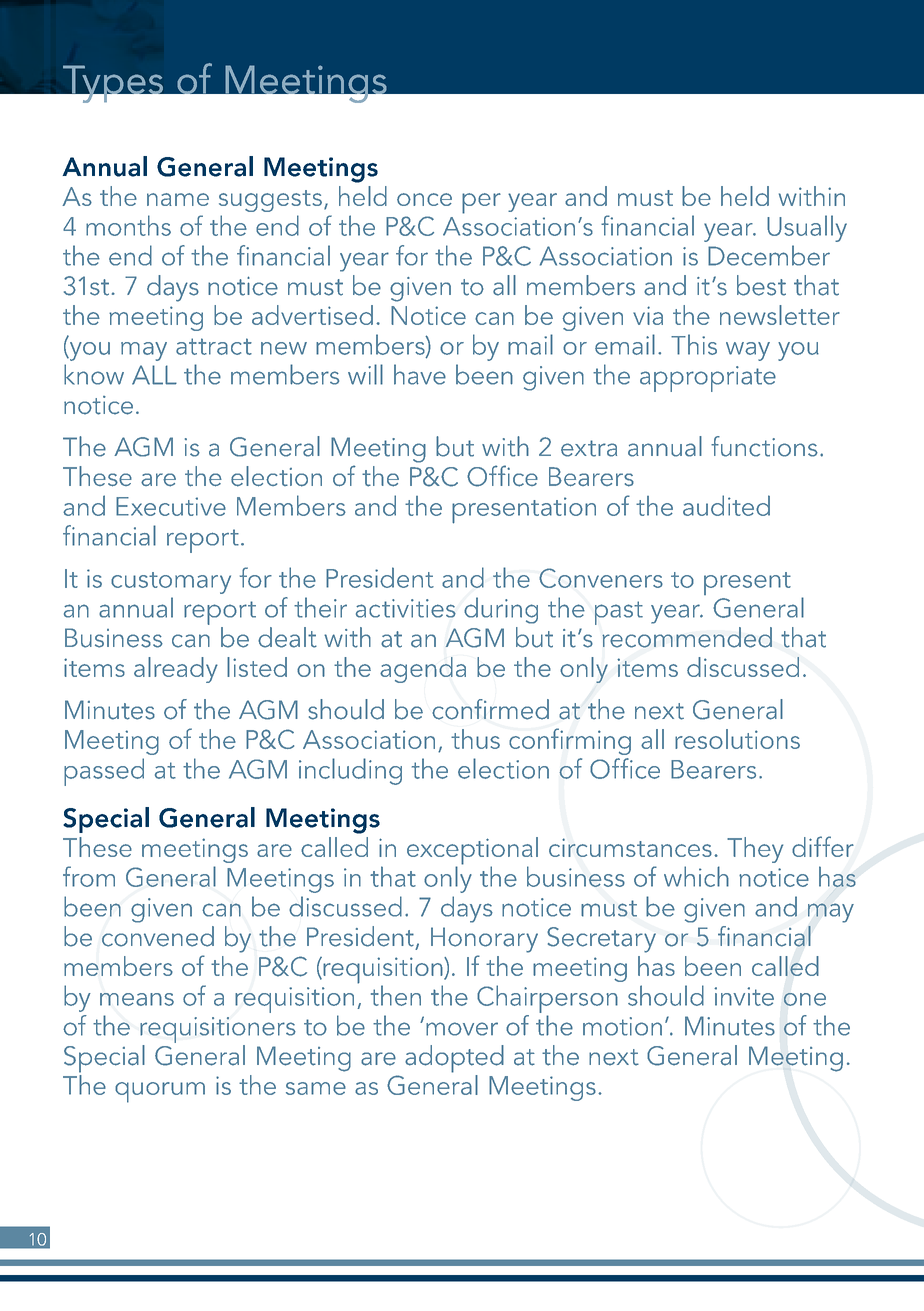 The width and height of the screenshot is (924, 1311). I want to click on have, so click(420, 374).
